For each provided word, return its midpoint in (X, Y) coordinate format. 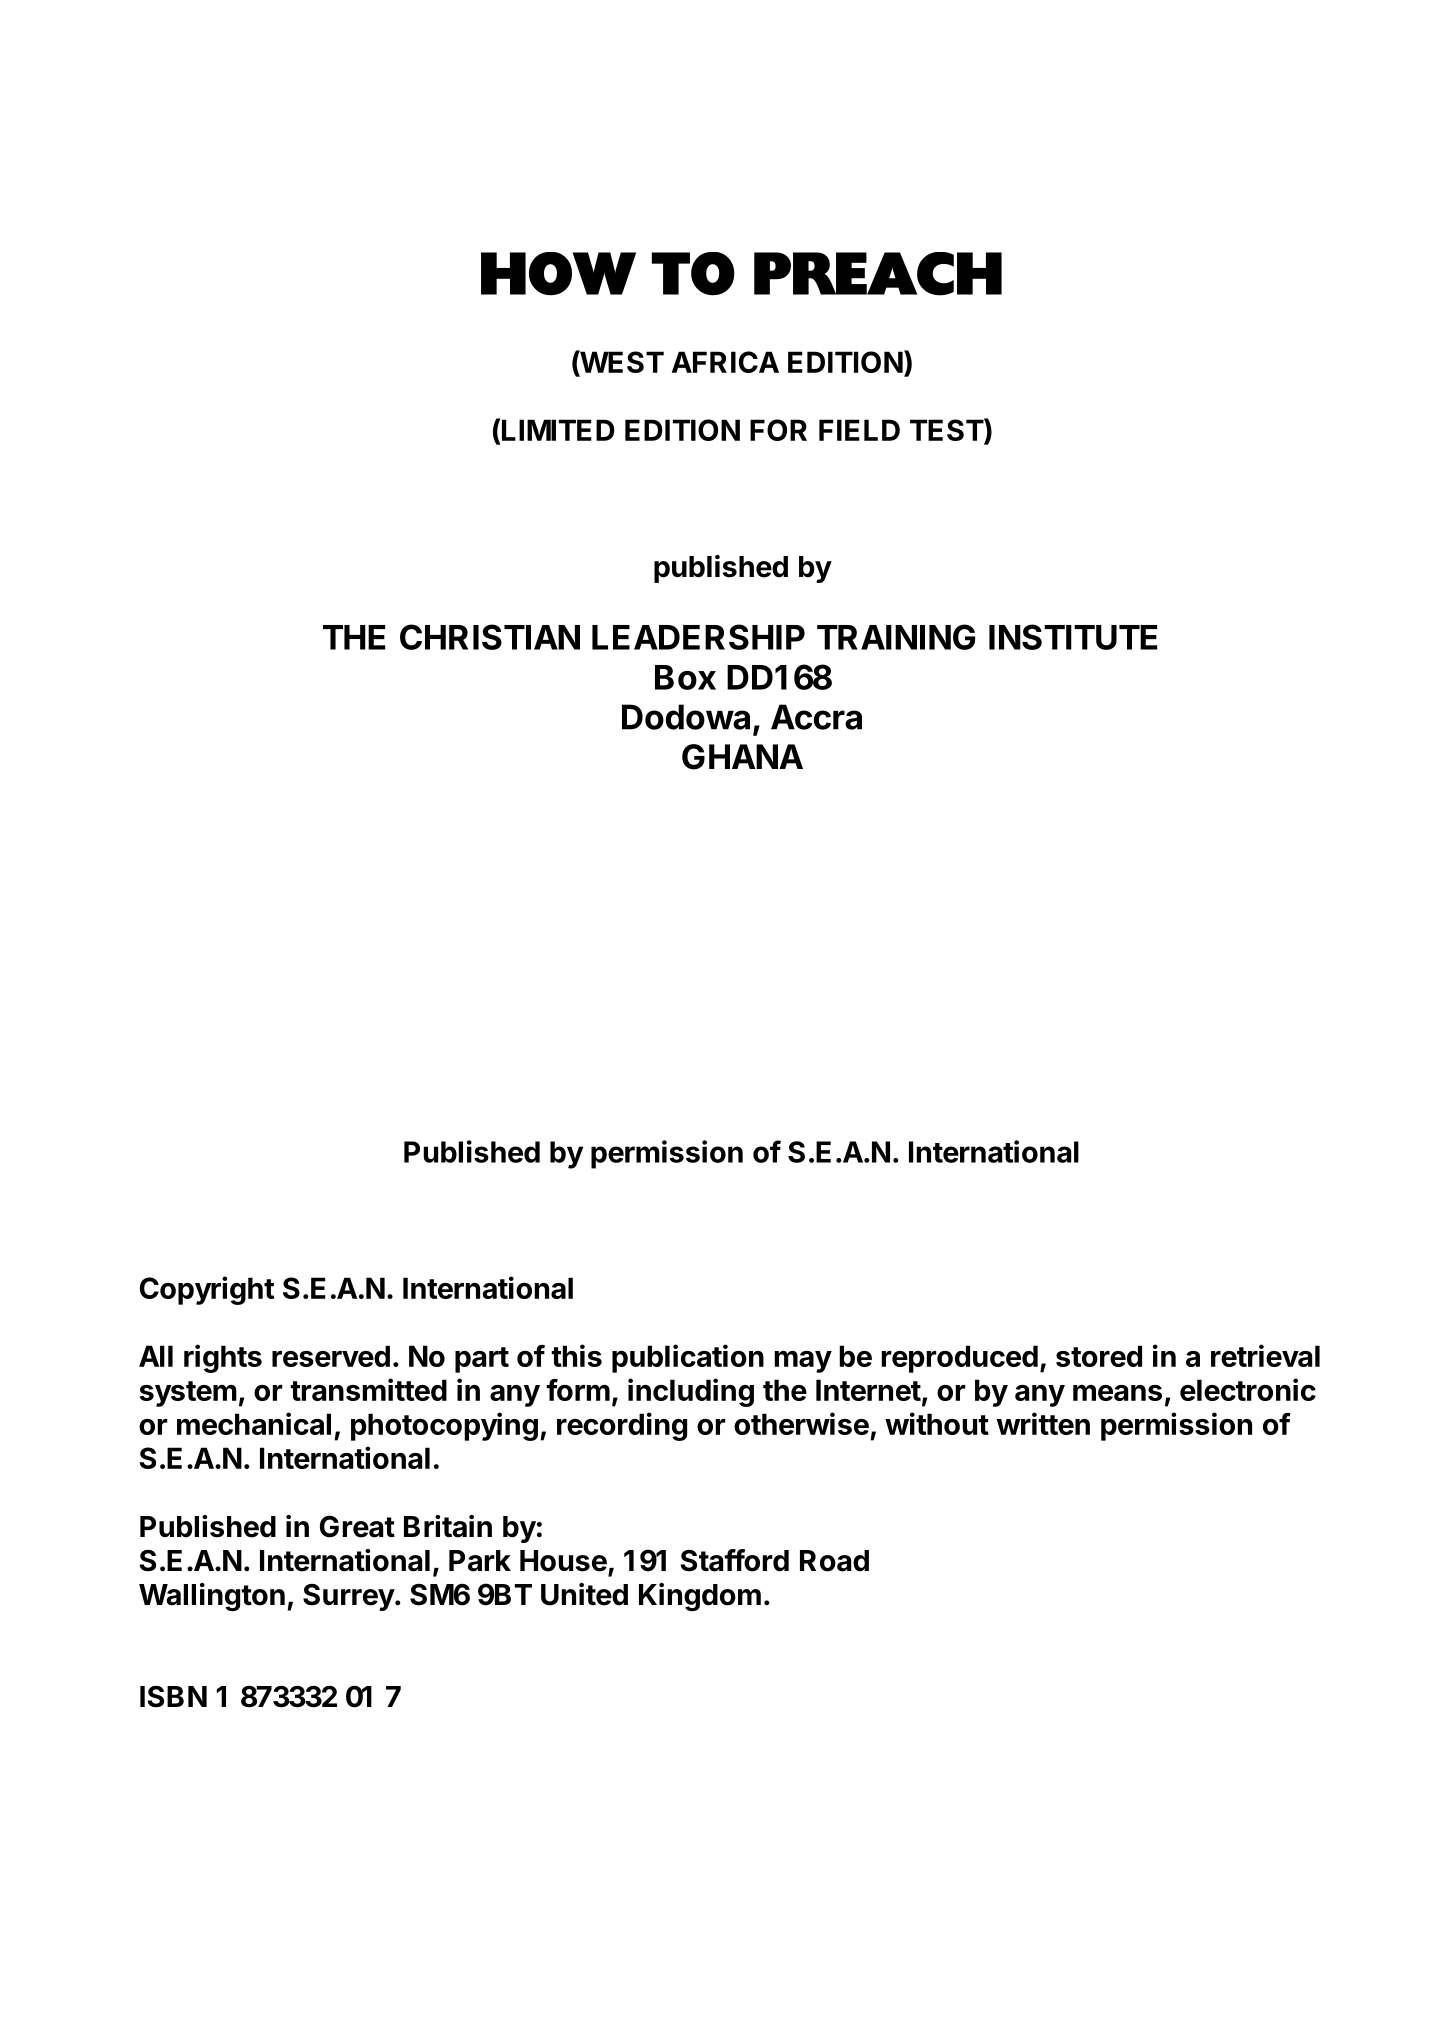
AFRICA (725, 362)
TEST (947, 431)
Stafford (735, 1560)
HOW (558, 274)
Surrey (349, 1597)
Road (834, 1561)
